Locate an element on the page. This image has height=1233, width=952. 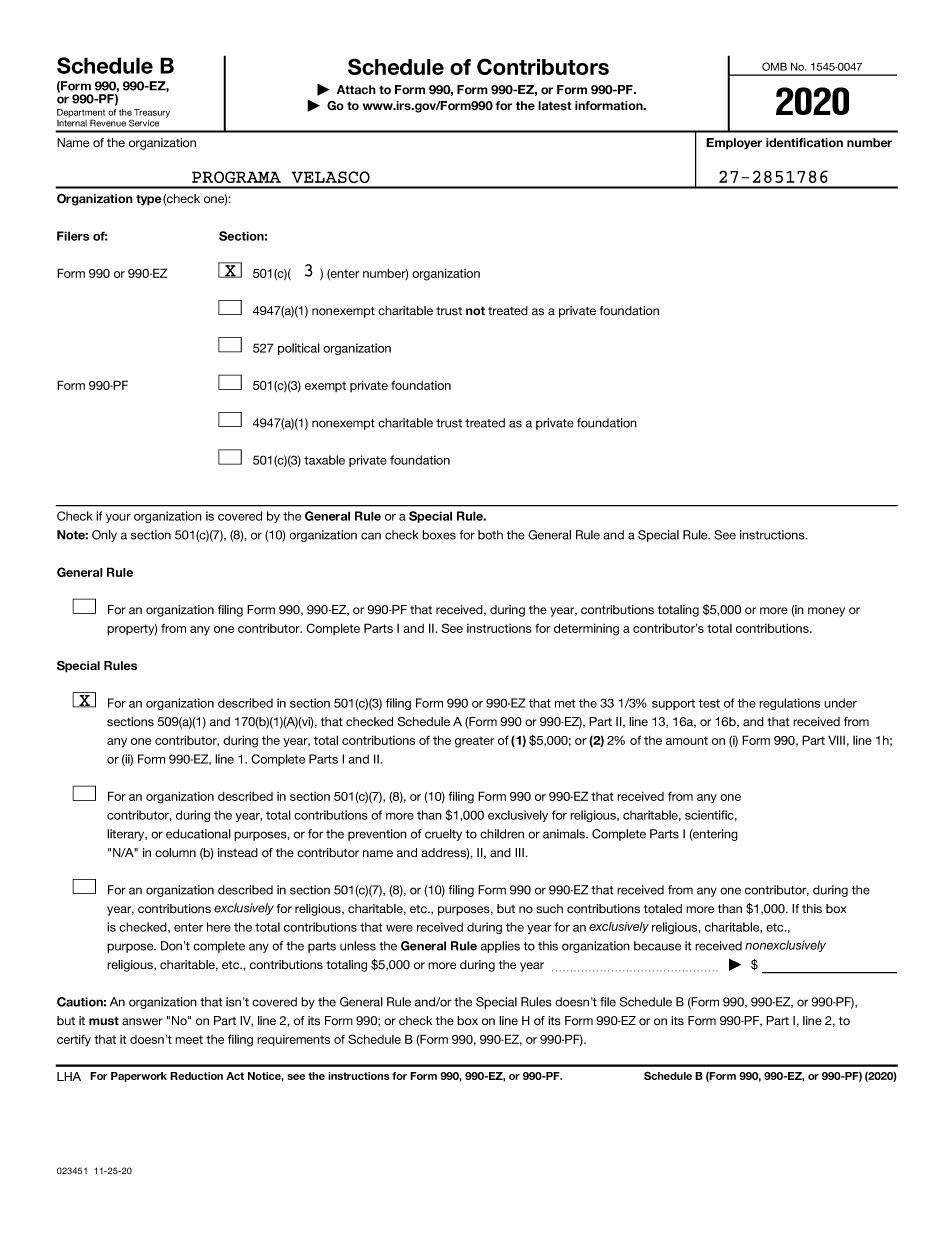
Attach is located at coordinates (356, 89).
